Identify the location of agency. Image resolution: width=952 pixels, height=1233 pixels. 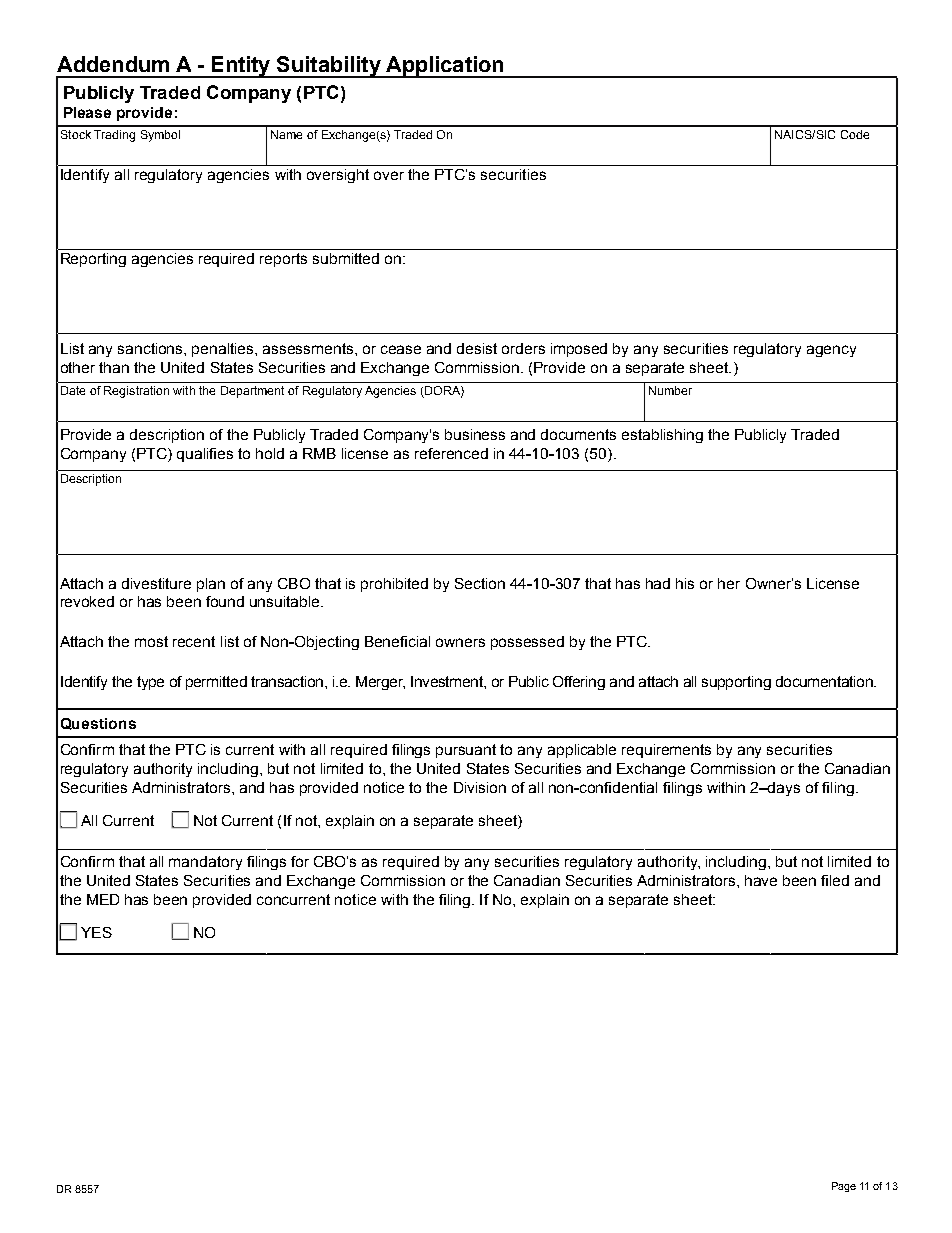
(831, 351).
